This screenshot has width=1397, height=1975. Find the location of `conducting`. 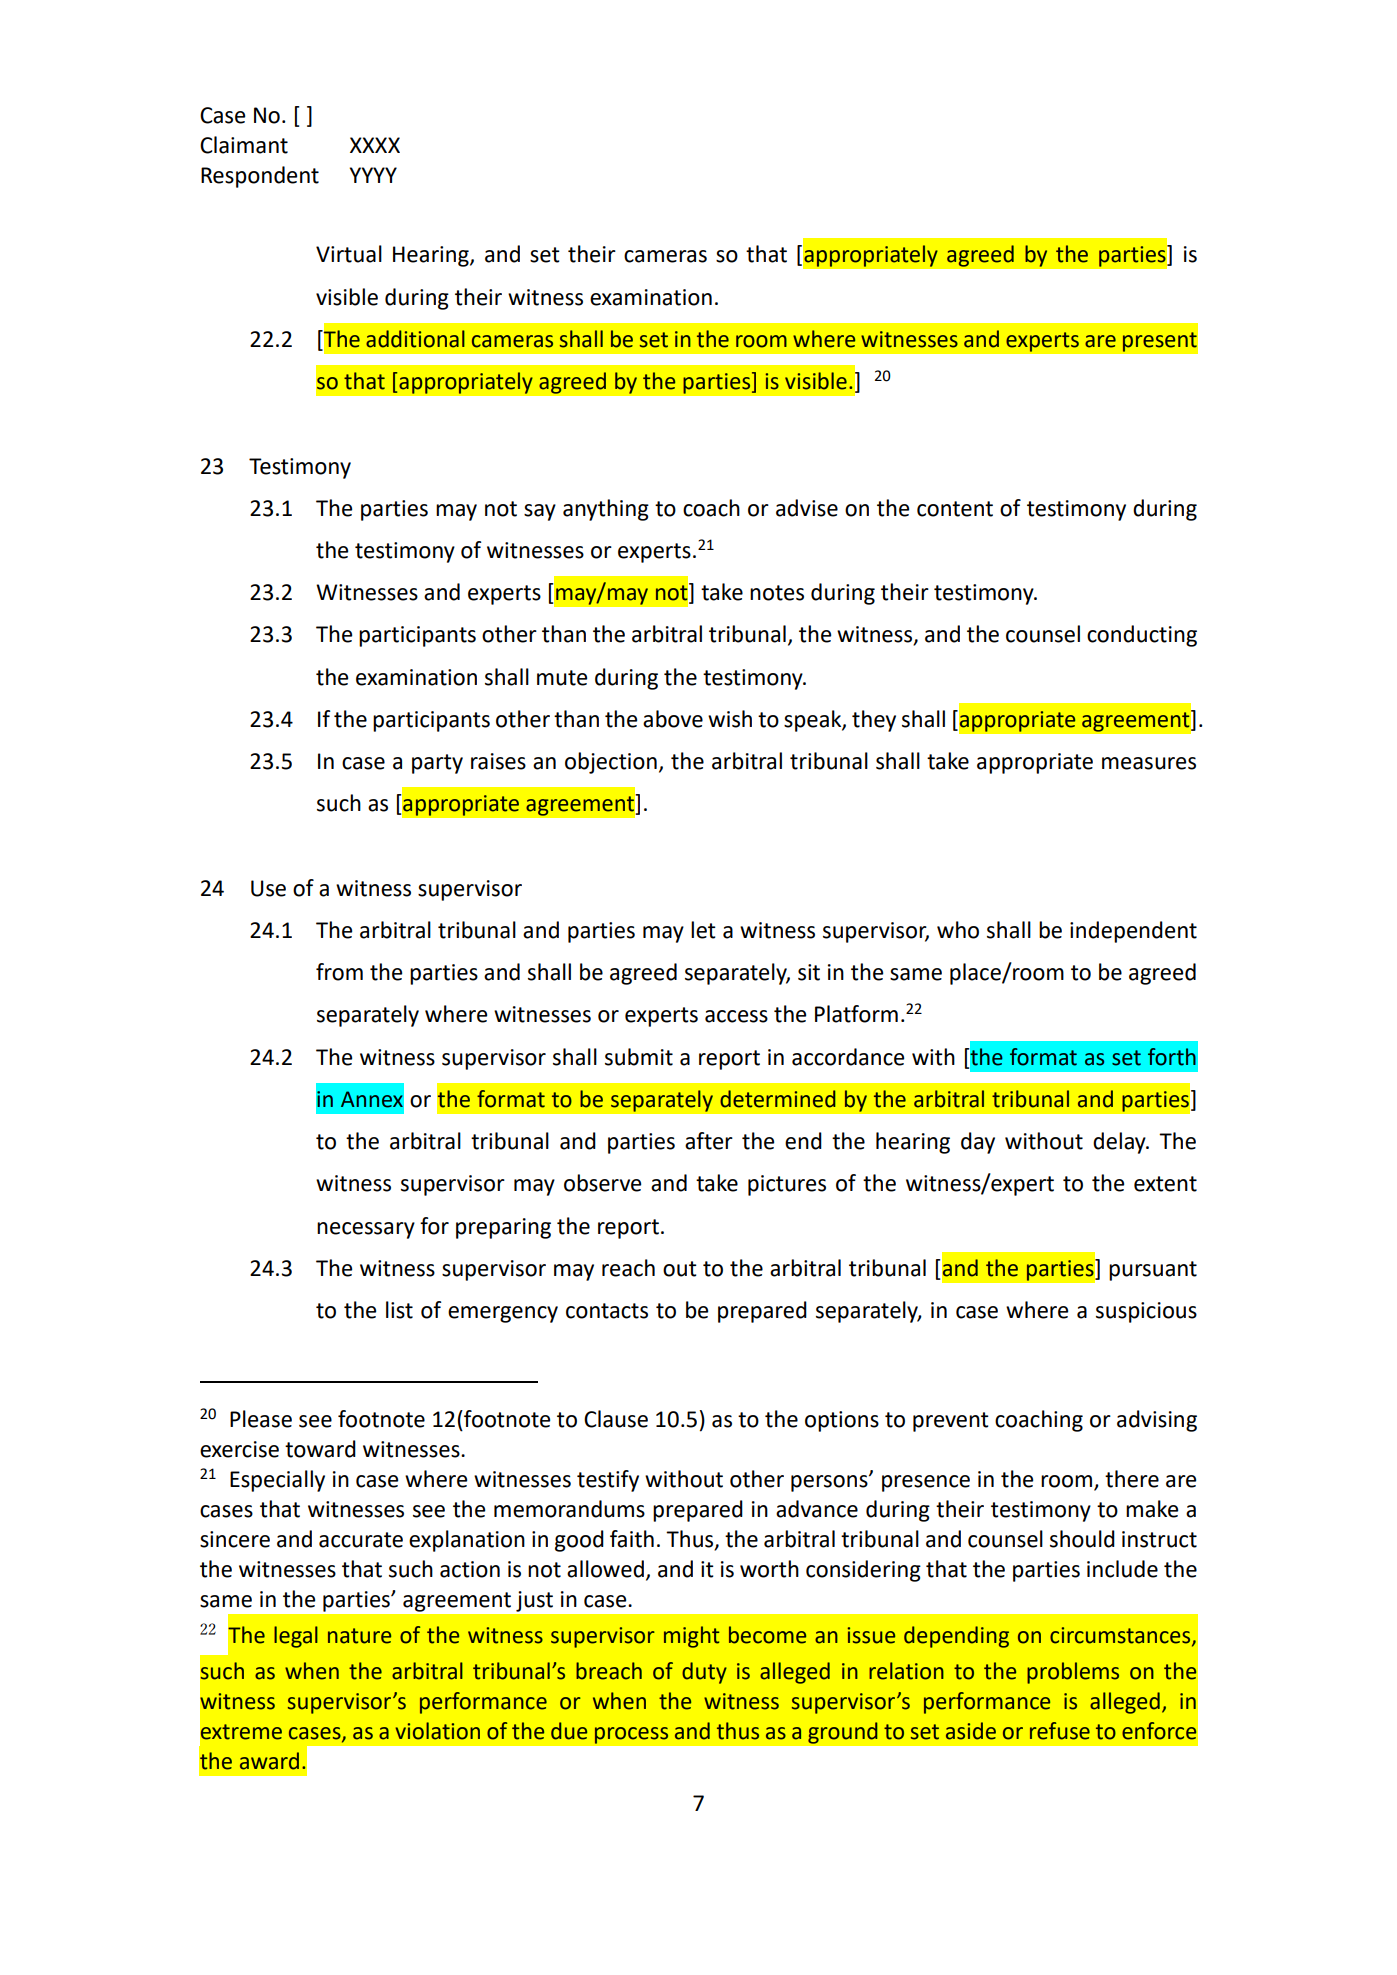

conducting is located at coordinates (1142, 636).
